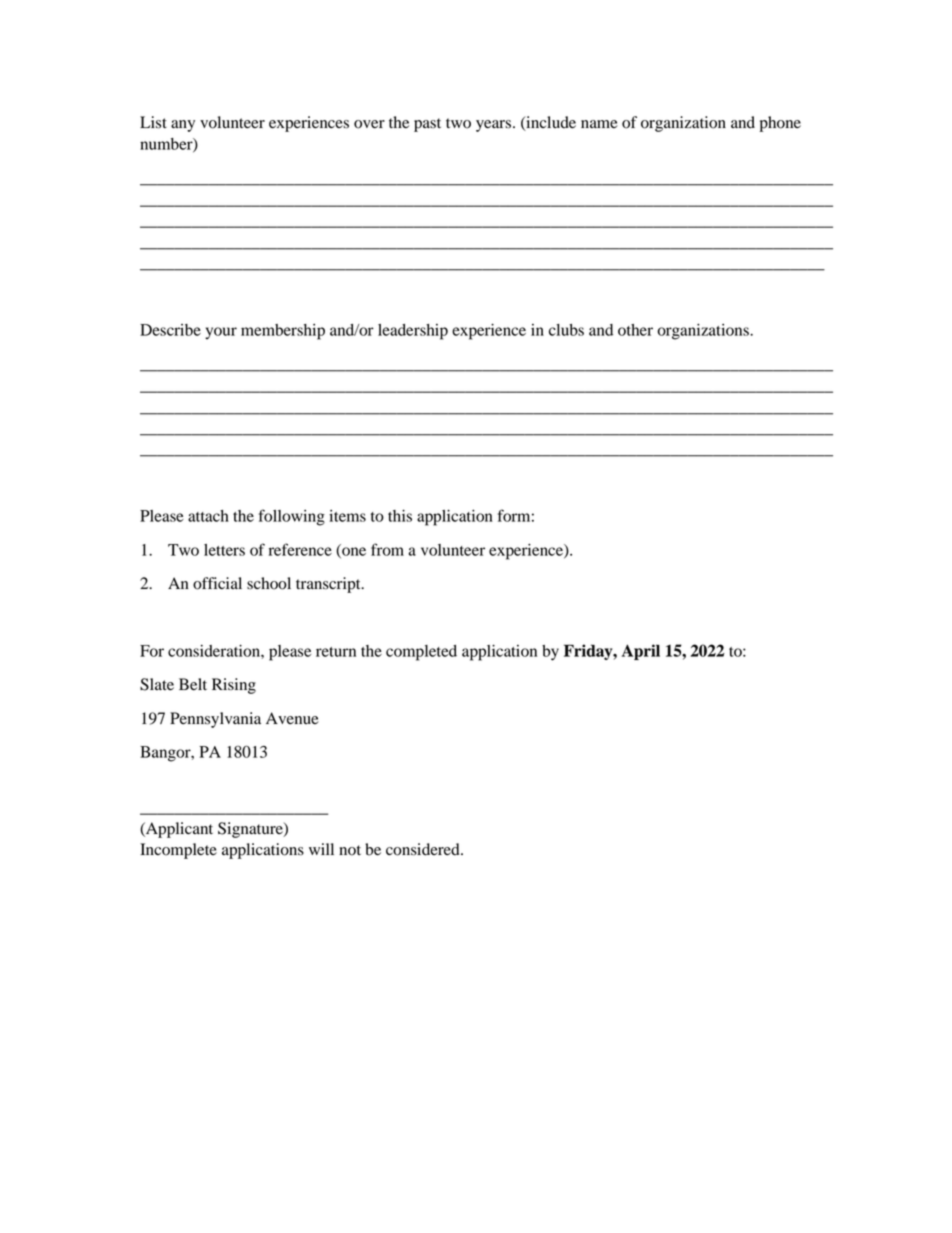  Describe the element at coordinates (208, 516) in the image. I see `attach` at that location.
